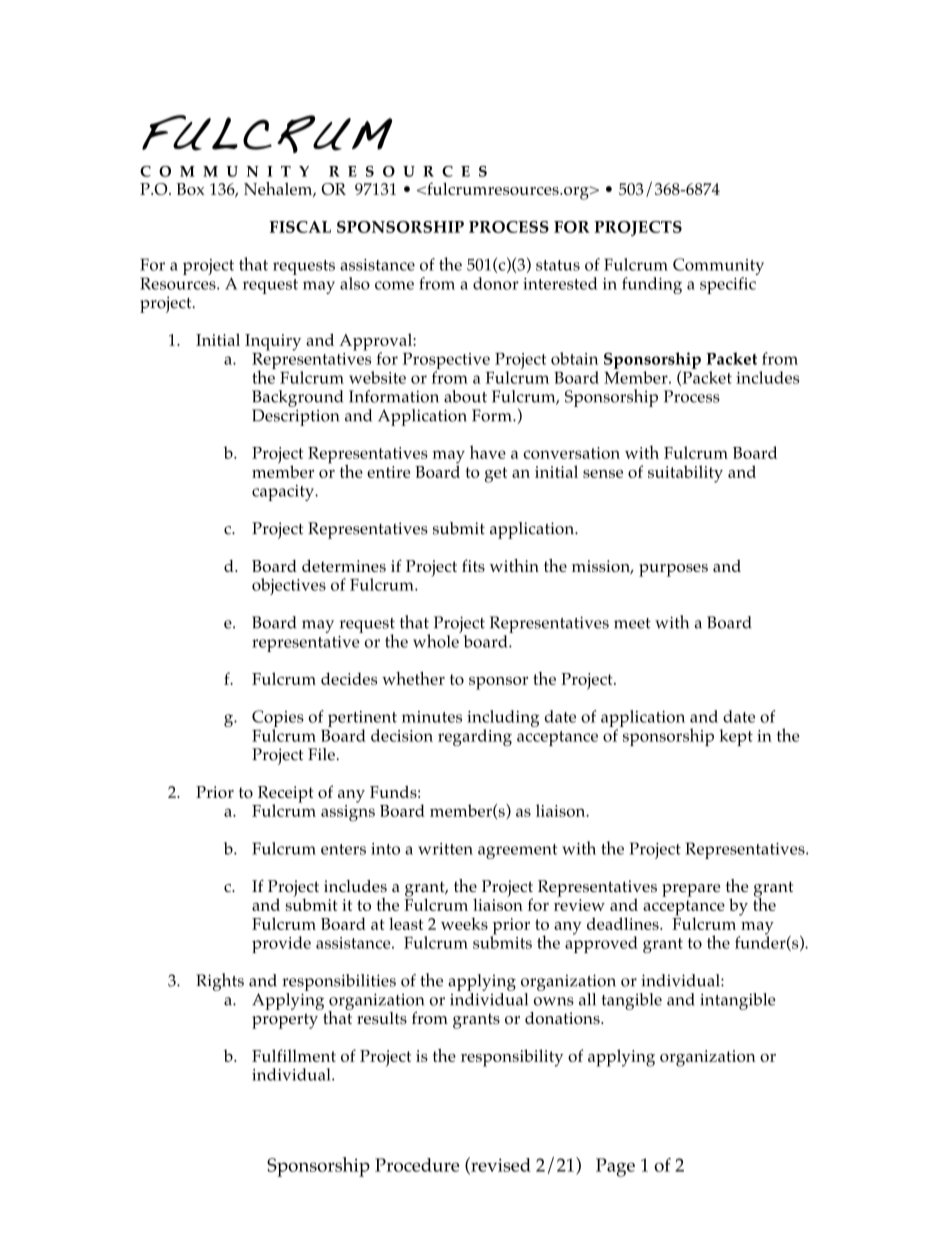 The width and height of the screenshot is (952, 1233). Describe the element at coordinates (685, 474) in the screenshot. I see `suitability` at that location.
